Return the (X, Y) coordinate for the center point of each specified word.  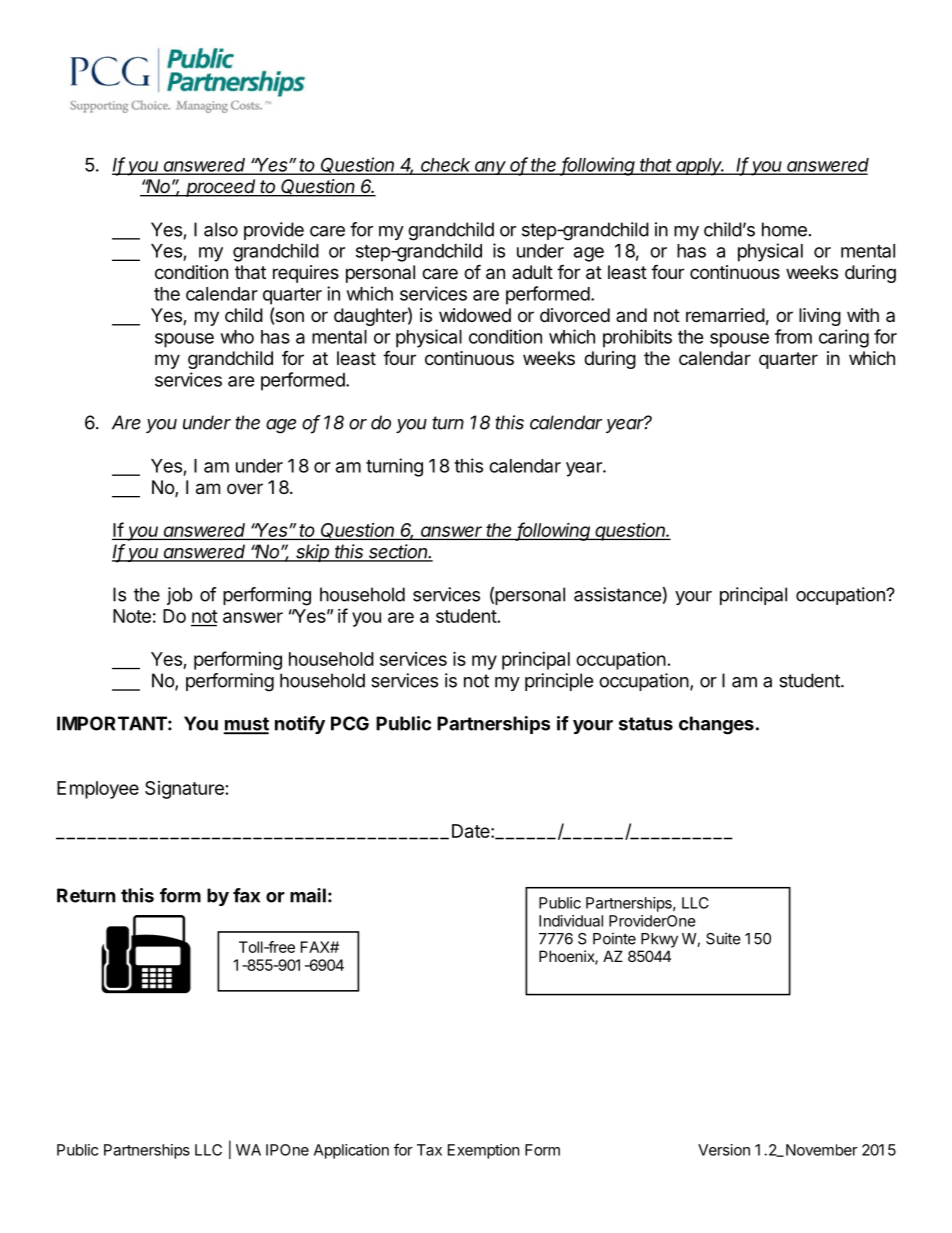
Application (351, 1151)
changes (716, 725)
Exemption (484, 1151)
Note (132, 616)
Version (724, 1150)
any (491, 168)
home (784, 229)
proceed (221, 188)
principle (559, 682)
